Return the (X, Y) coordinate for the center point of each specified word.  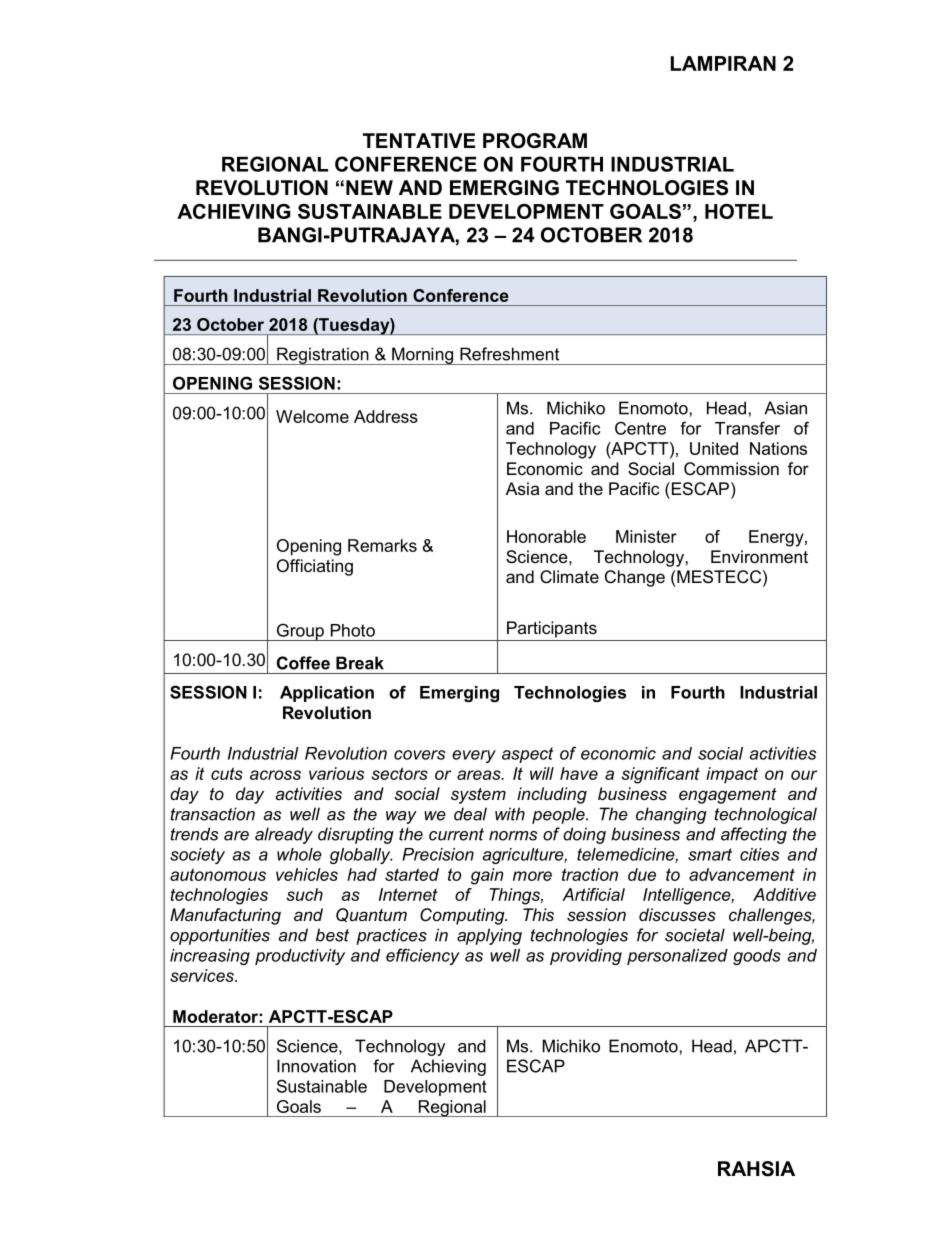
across (275, 775)
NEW (369, 187)
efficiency (423, 956)
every (474, 756)
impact (732, 775)
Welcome (312, 416)
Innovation (316, 1066)
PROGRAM (535, 141)
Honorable (546, 536)
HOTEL (739, 211)
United (714, 448)
